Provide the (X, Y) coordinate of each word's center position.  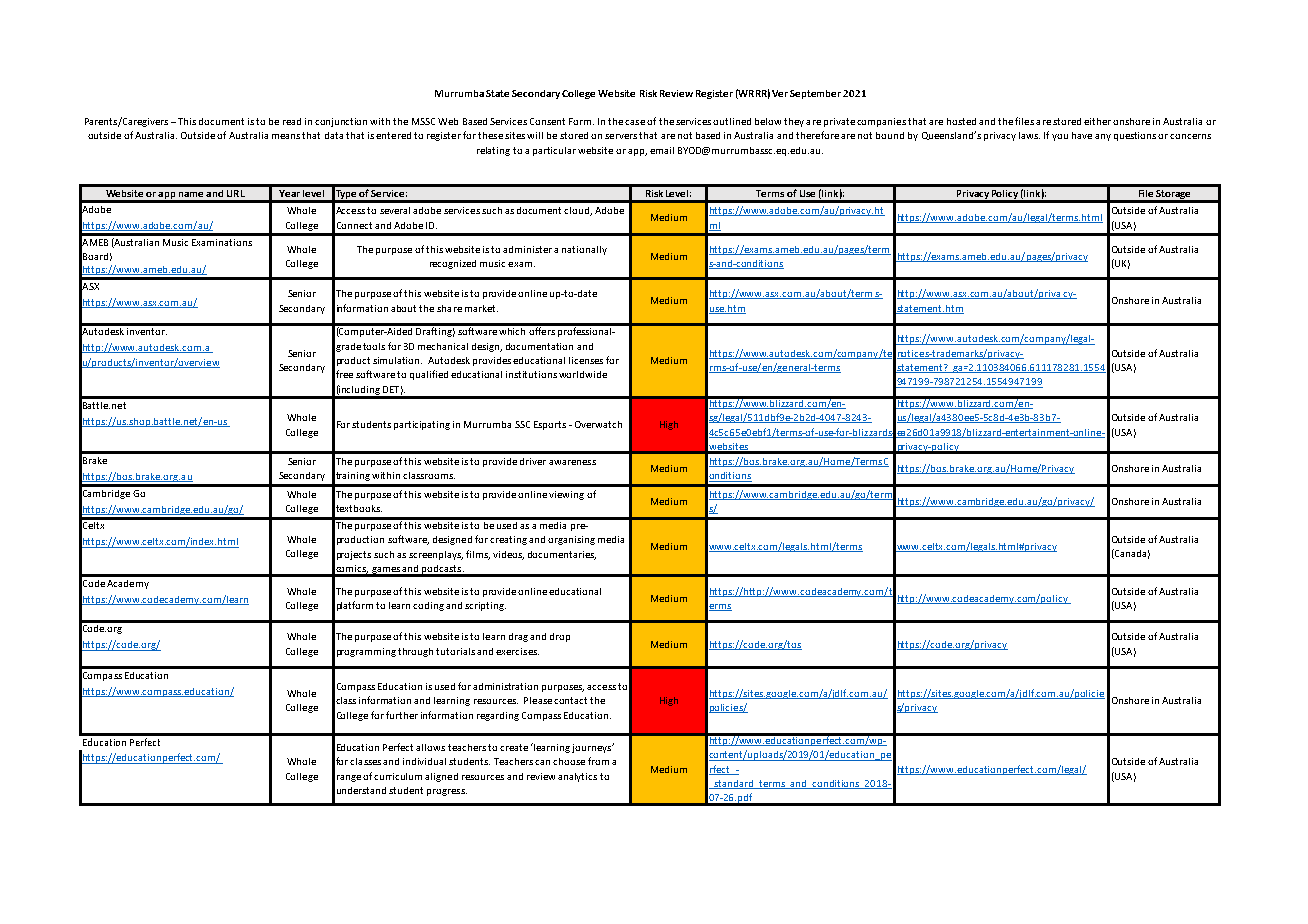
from (598, 761)
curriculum (398, 776)
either (1097, 121)
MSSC (423, 121)
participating (422, 425)
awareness (572, 462)
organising (571, 540)
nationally (584, 250)
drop (560, 637)
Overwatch (598, 424)
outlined (732, 121)
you (1060, 137)
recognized (453, 264)
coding (428, 606)
